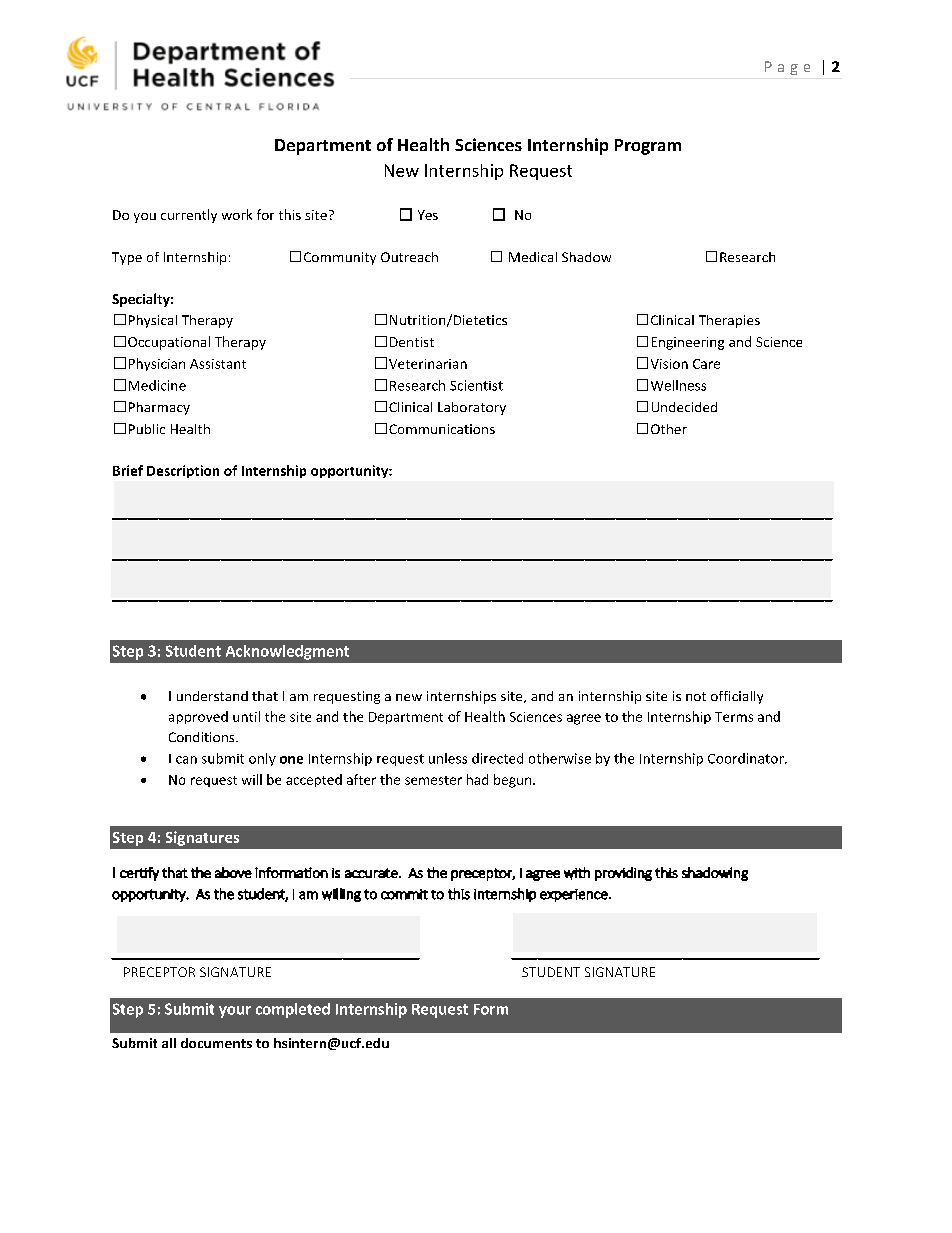 This screenshot has width=952, height=1233. What do you see at coordinates (293, 1010) in the screenshot?
I see `completed` at bounding box center [293, 1010].
